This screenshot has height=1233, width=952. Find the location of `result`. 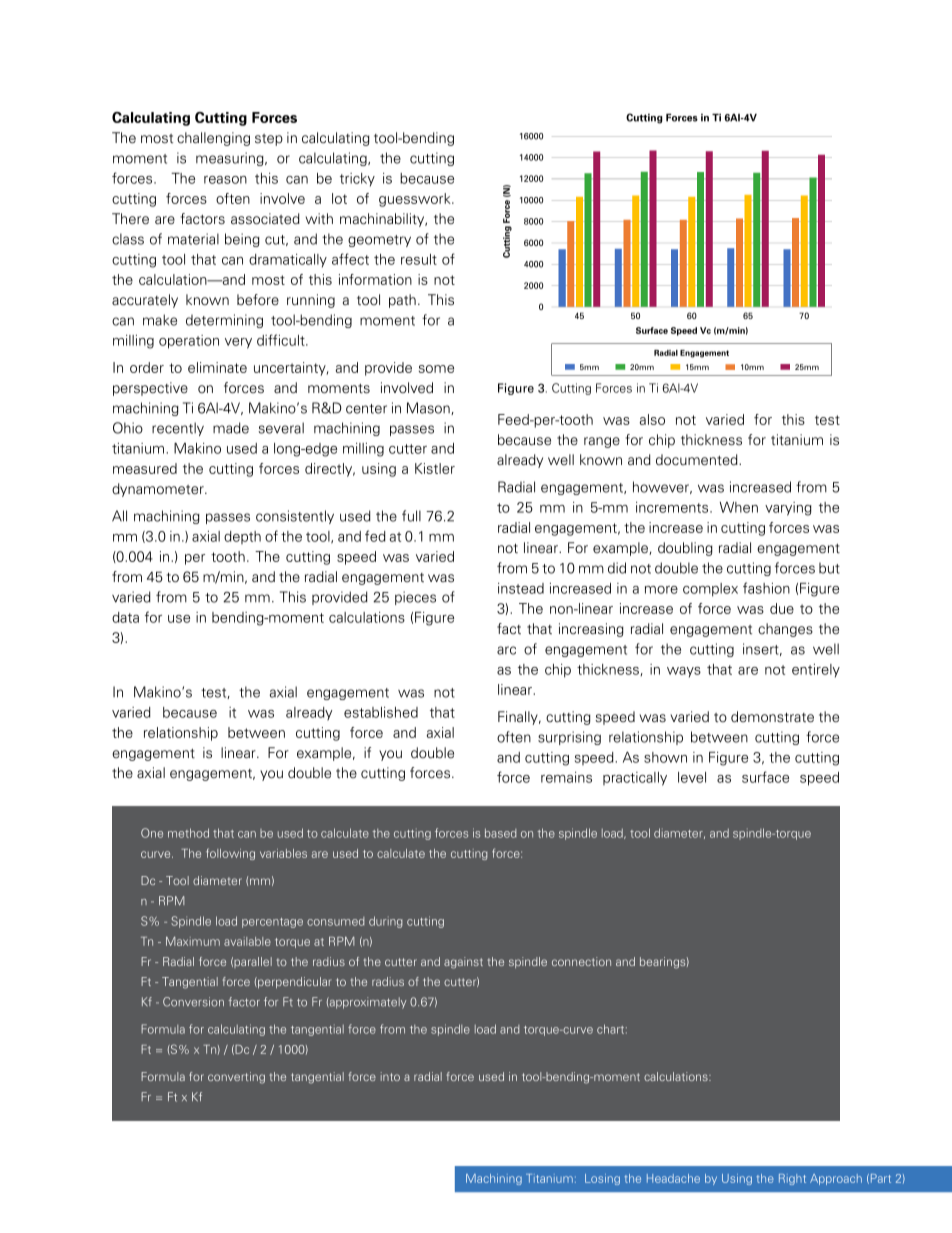

result is located at coordinates (419, 259).
